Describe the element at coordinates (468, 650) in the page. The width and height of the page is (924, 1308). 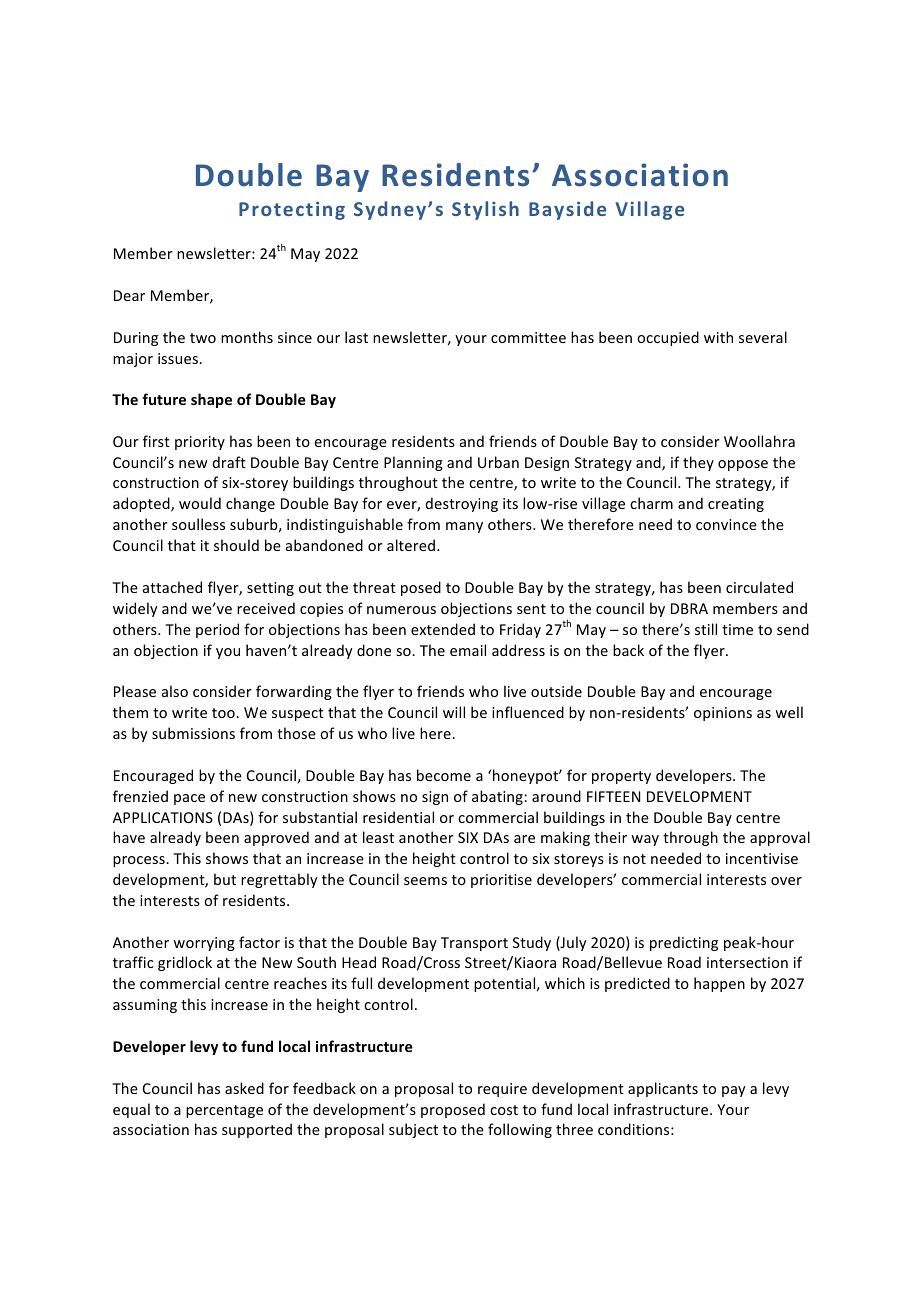
I see `email` at that location.
